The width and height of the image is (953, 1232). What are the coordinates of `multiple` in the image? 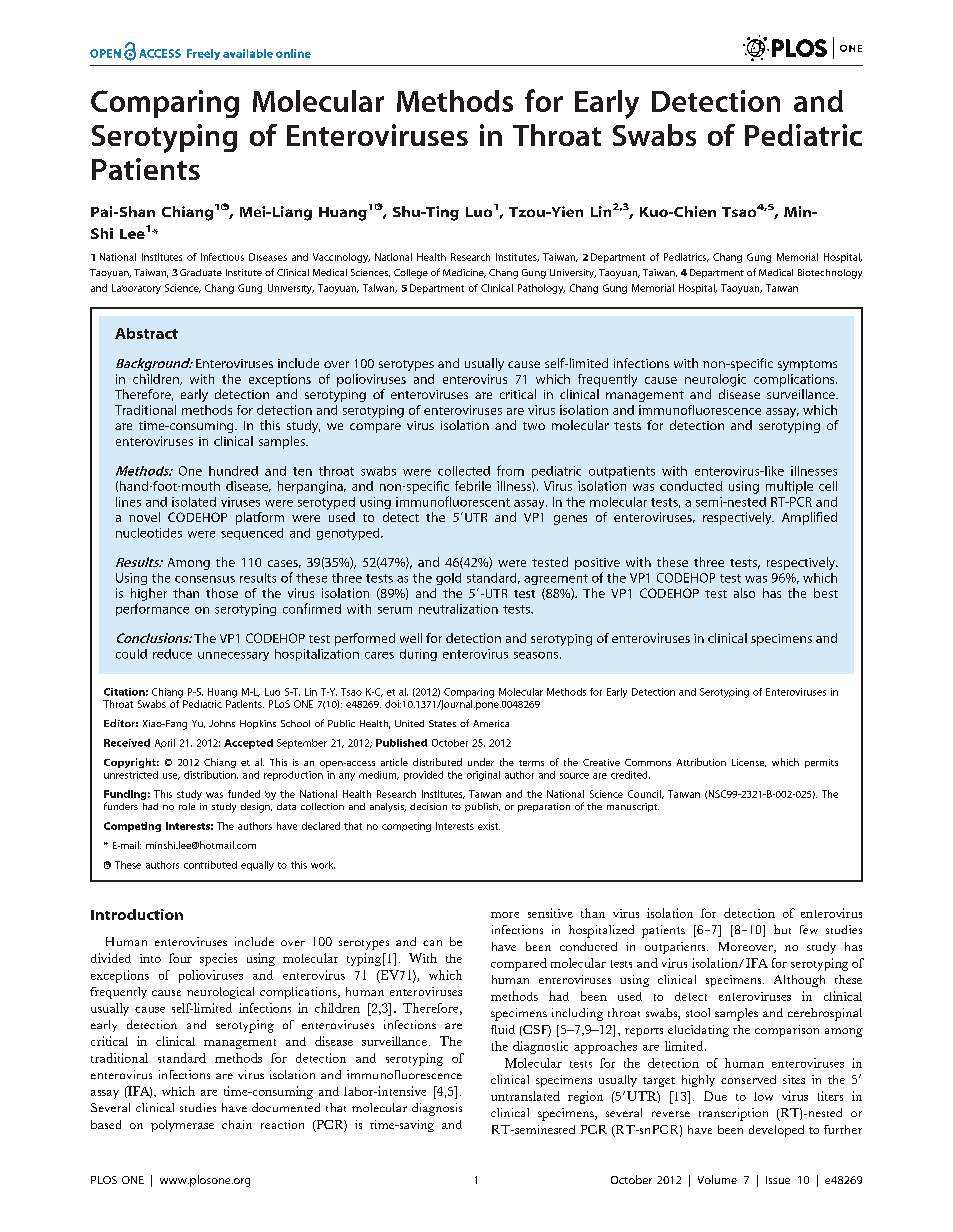 It's located at (789, 487).
